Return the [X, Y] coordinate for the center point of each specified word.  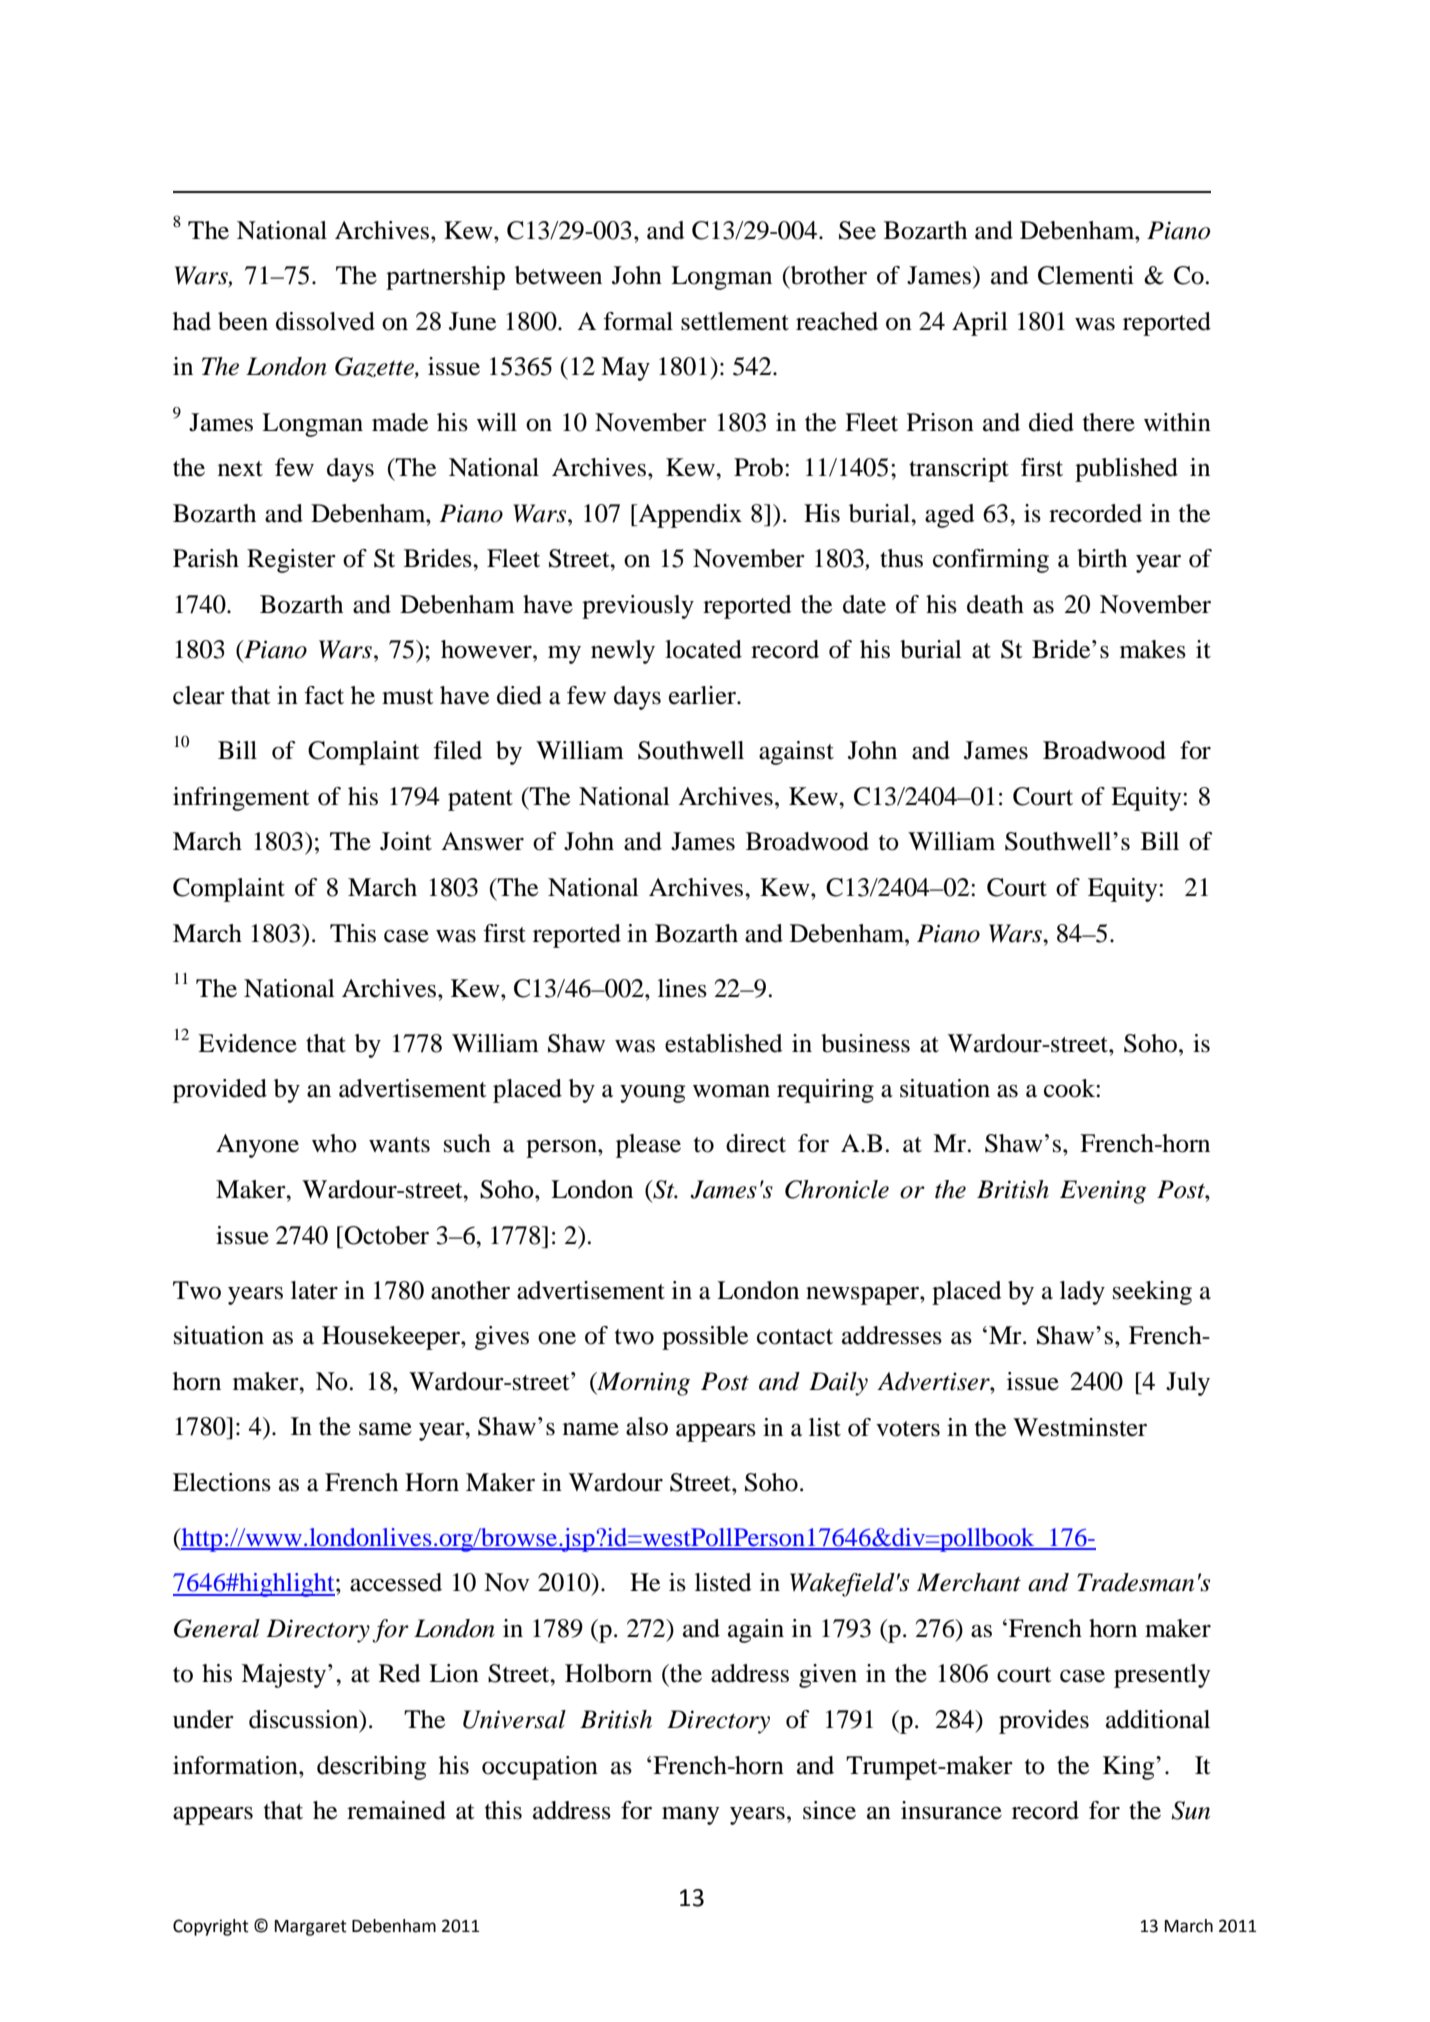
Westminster [1080, 1427]
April [980, 324]
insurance [951, 1810]
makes [1153, 649]
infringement [241, 799]
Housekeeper [392, 1338]
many [690, 1816]
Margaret [311, 1928]
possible [705, 1338]
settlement [735, 321]
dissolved [325, 321]
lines [682, 988]
